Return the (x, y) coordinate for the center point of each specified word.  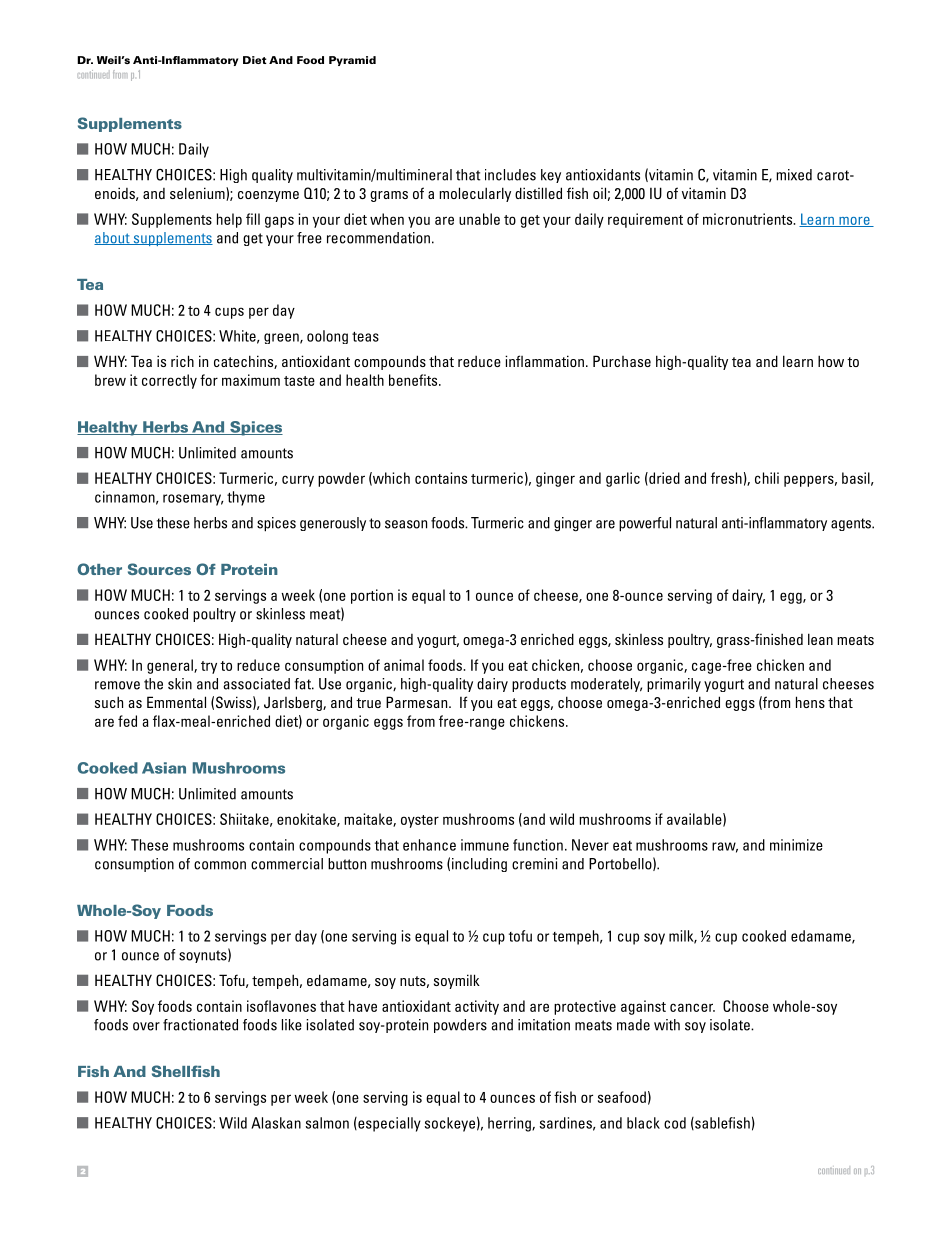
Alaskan (276, 1123)
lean (820, 639)
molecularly (475, 194)
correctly (169, 381)
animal (404, 665)
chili (767, 478)
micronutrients (749, 219)
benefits (414, 380)
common (220, 865)
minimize (796, 845)
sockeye (450, 1124)
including (479, 865)
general (171, 666)
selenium (198, 194)
